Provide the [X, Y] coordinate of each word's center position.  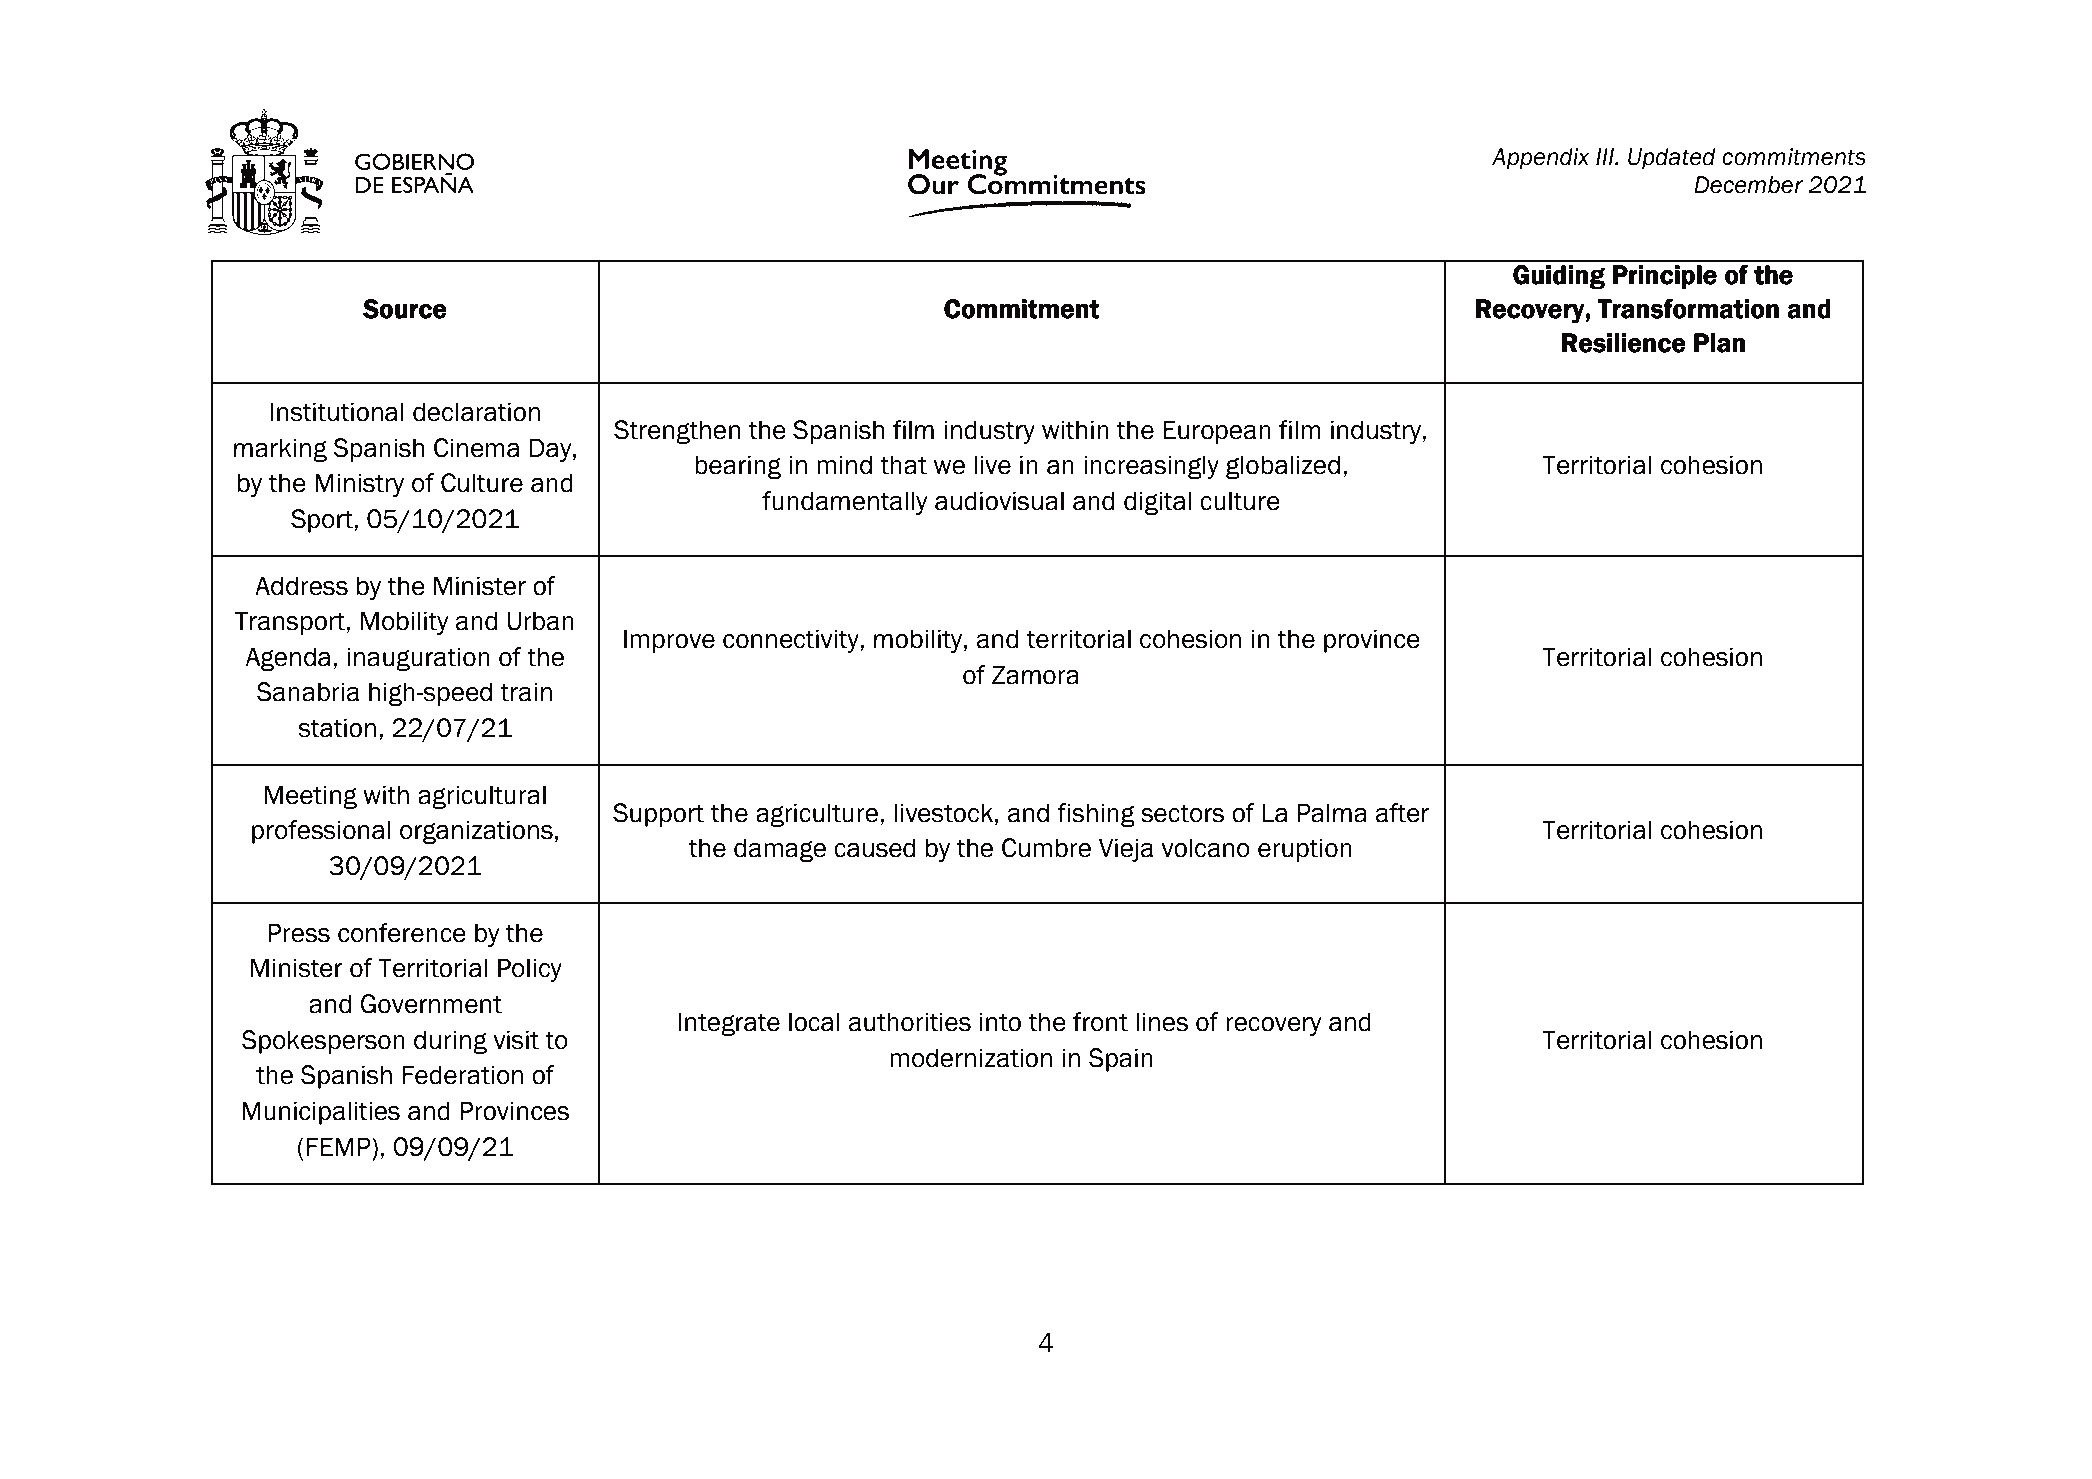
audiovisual [999, 501]
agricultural [482, 797]
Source [404, 309]
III [1606, 156]
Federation [463, 1075]
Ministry [359, 485]
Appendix [1540, 159]
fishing [1096, 815]
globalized [1283, 467]
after [1402, 813]
